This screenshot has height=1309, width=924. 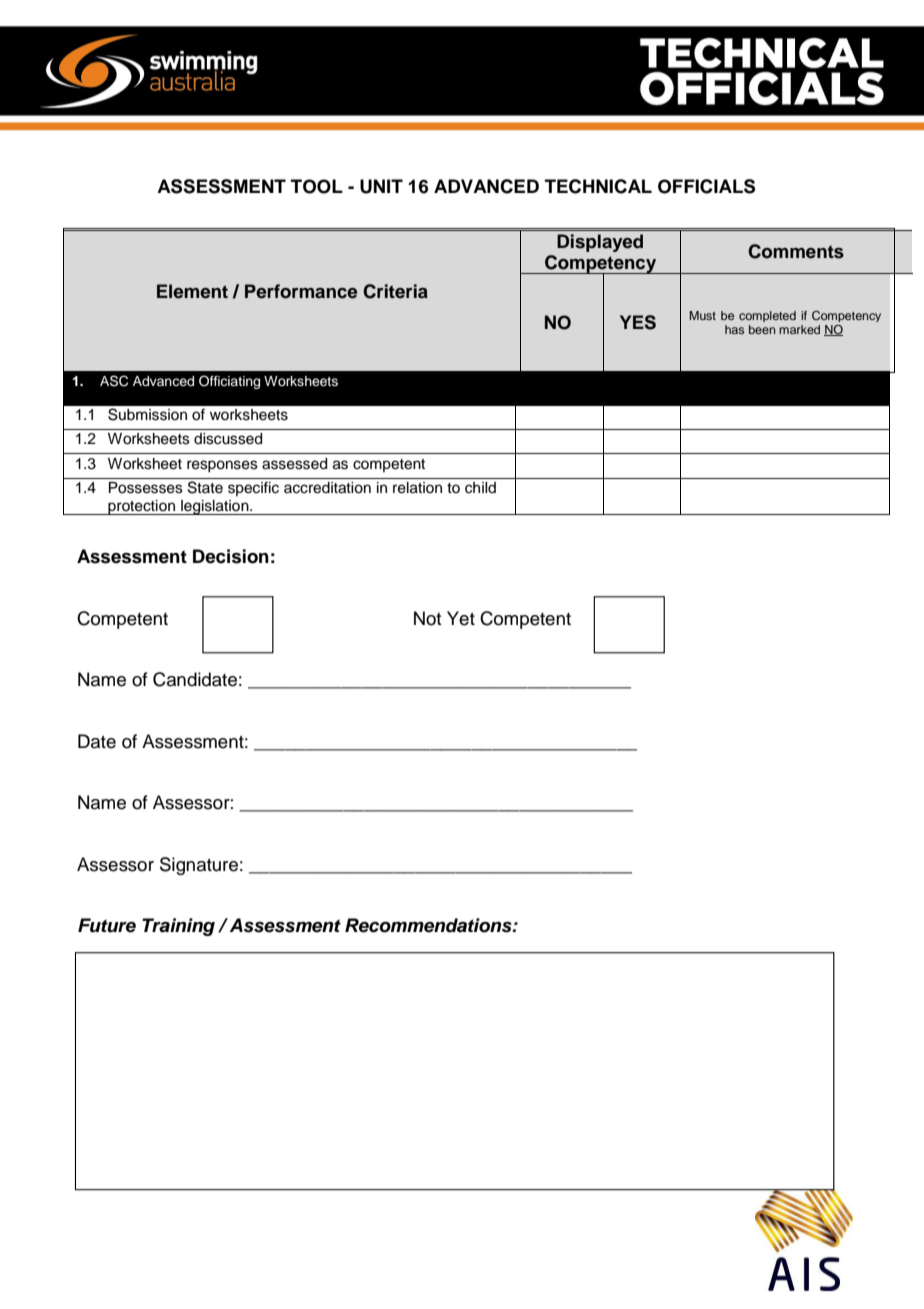 I want to click on Decision, so click(x=231, y=556).
